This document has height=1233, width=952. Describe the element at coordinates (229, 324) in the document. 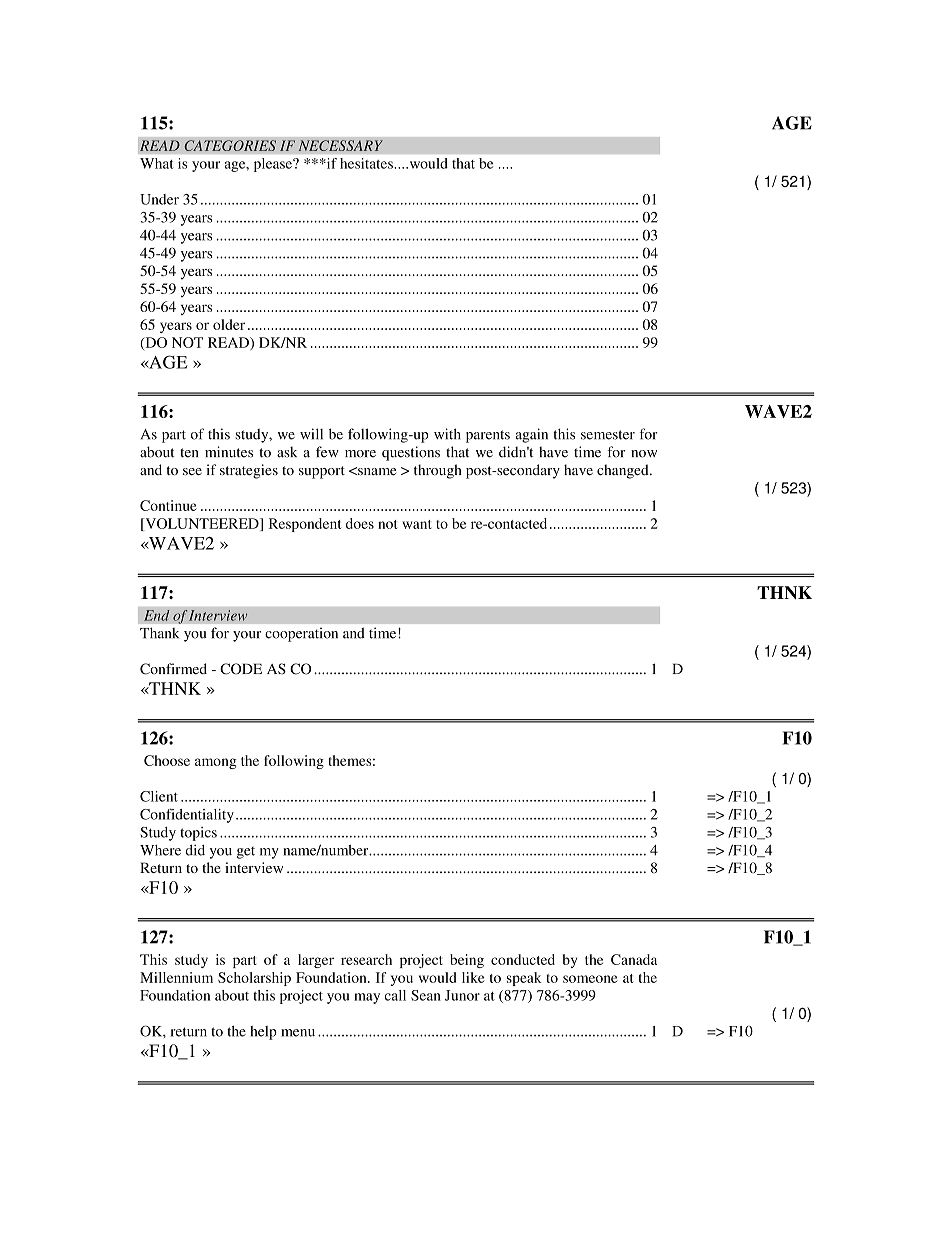

I see `older` at that location.
